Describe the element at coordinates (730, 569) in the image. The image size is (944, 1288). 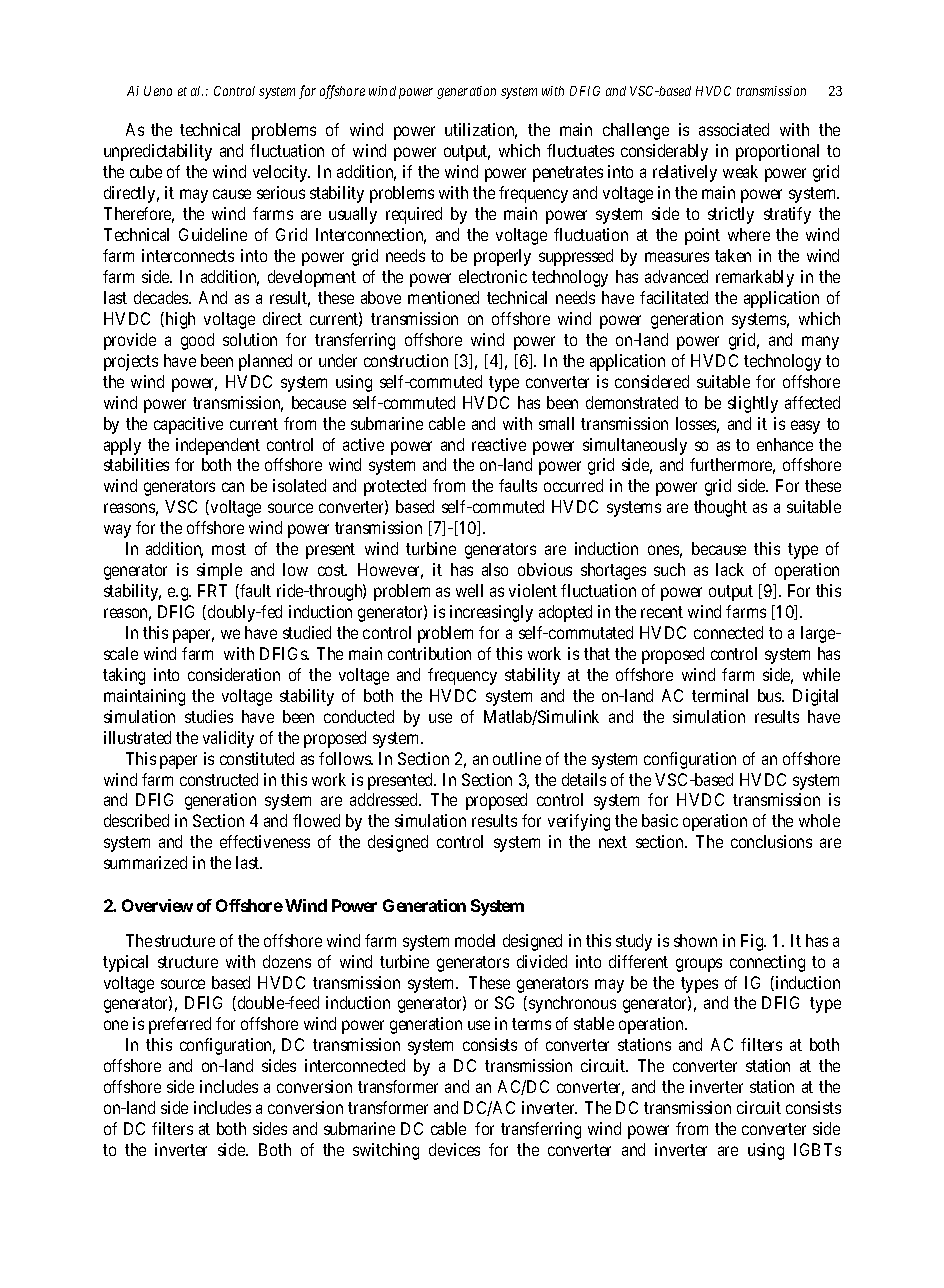
I see `lack` at that location.
